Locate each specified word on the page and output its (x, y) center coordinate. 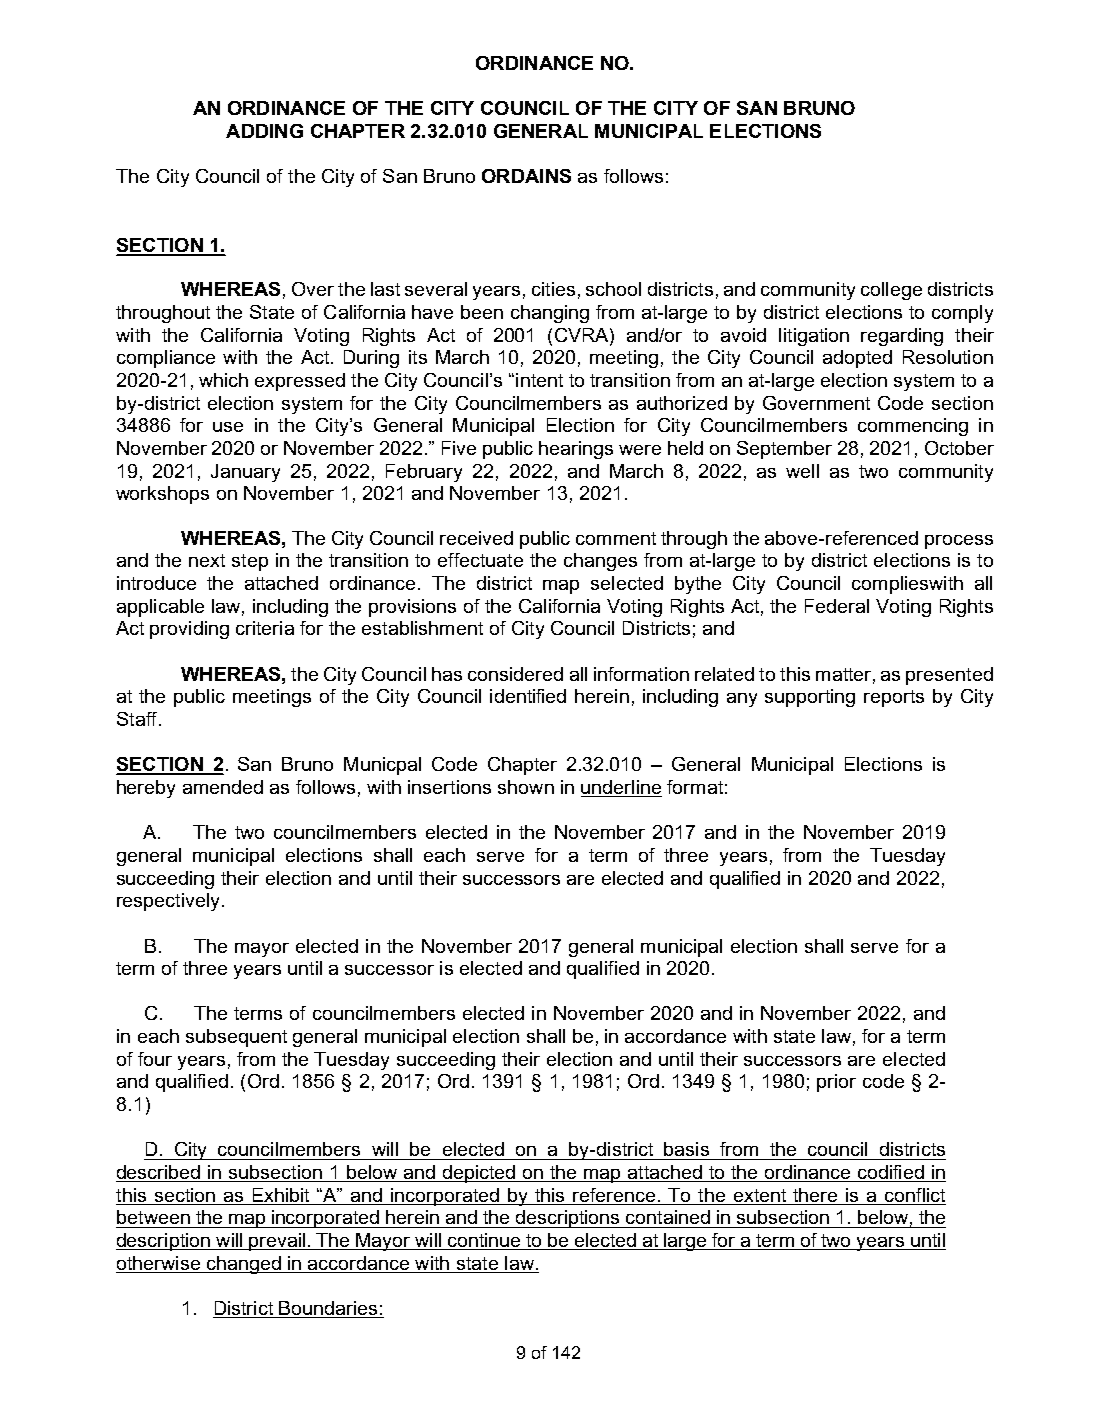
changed (243, 1265)
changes (600, 562)
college (891, 291)
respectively (170, 902)
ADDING (264, 131)
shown (526, 787)
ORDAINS (526, 176)
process (959, 542)
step (250, 562)
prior (836, 1083)
